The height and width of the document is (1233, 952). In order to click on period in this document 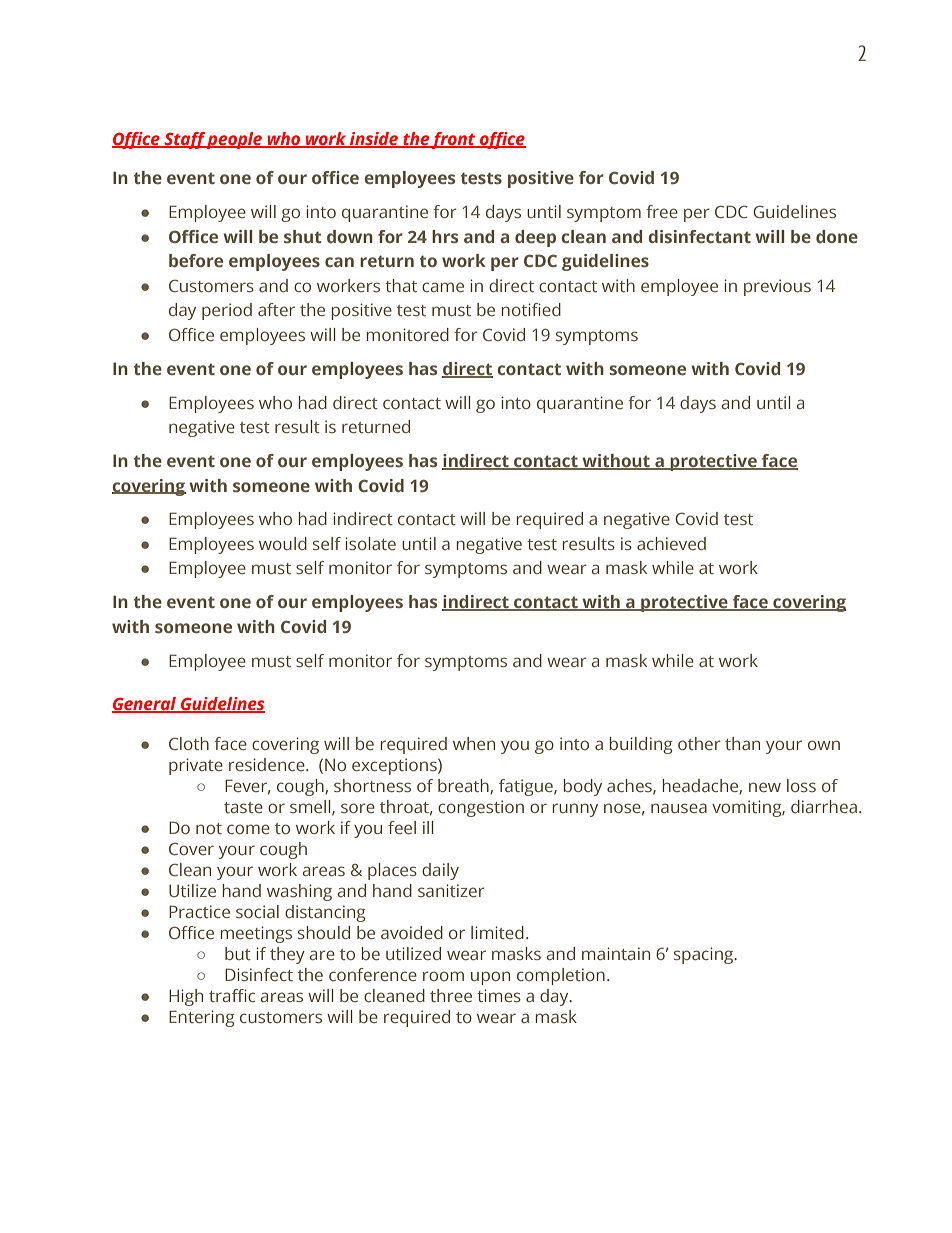, I will do `click(227, 311)`.
